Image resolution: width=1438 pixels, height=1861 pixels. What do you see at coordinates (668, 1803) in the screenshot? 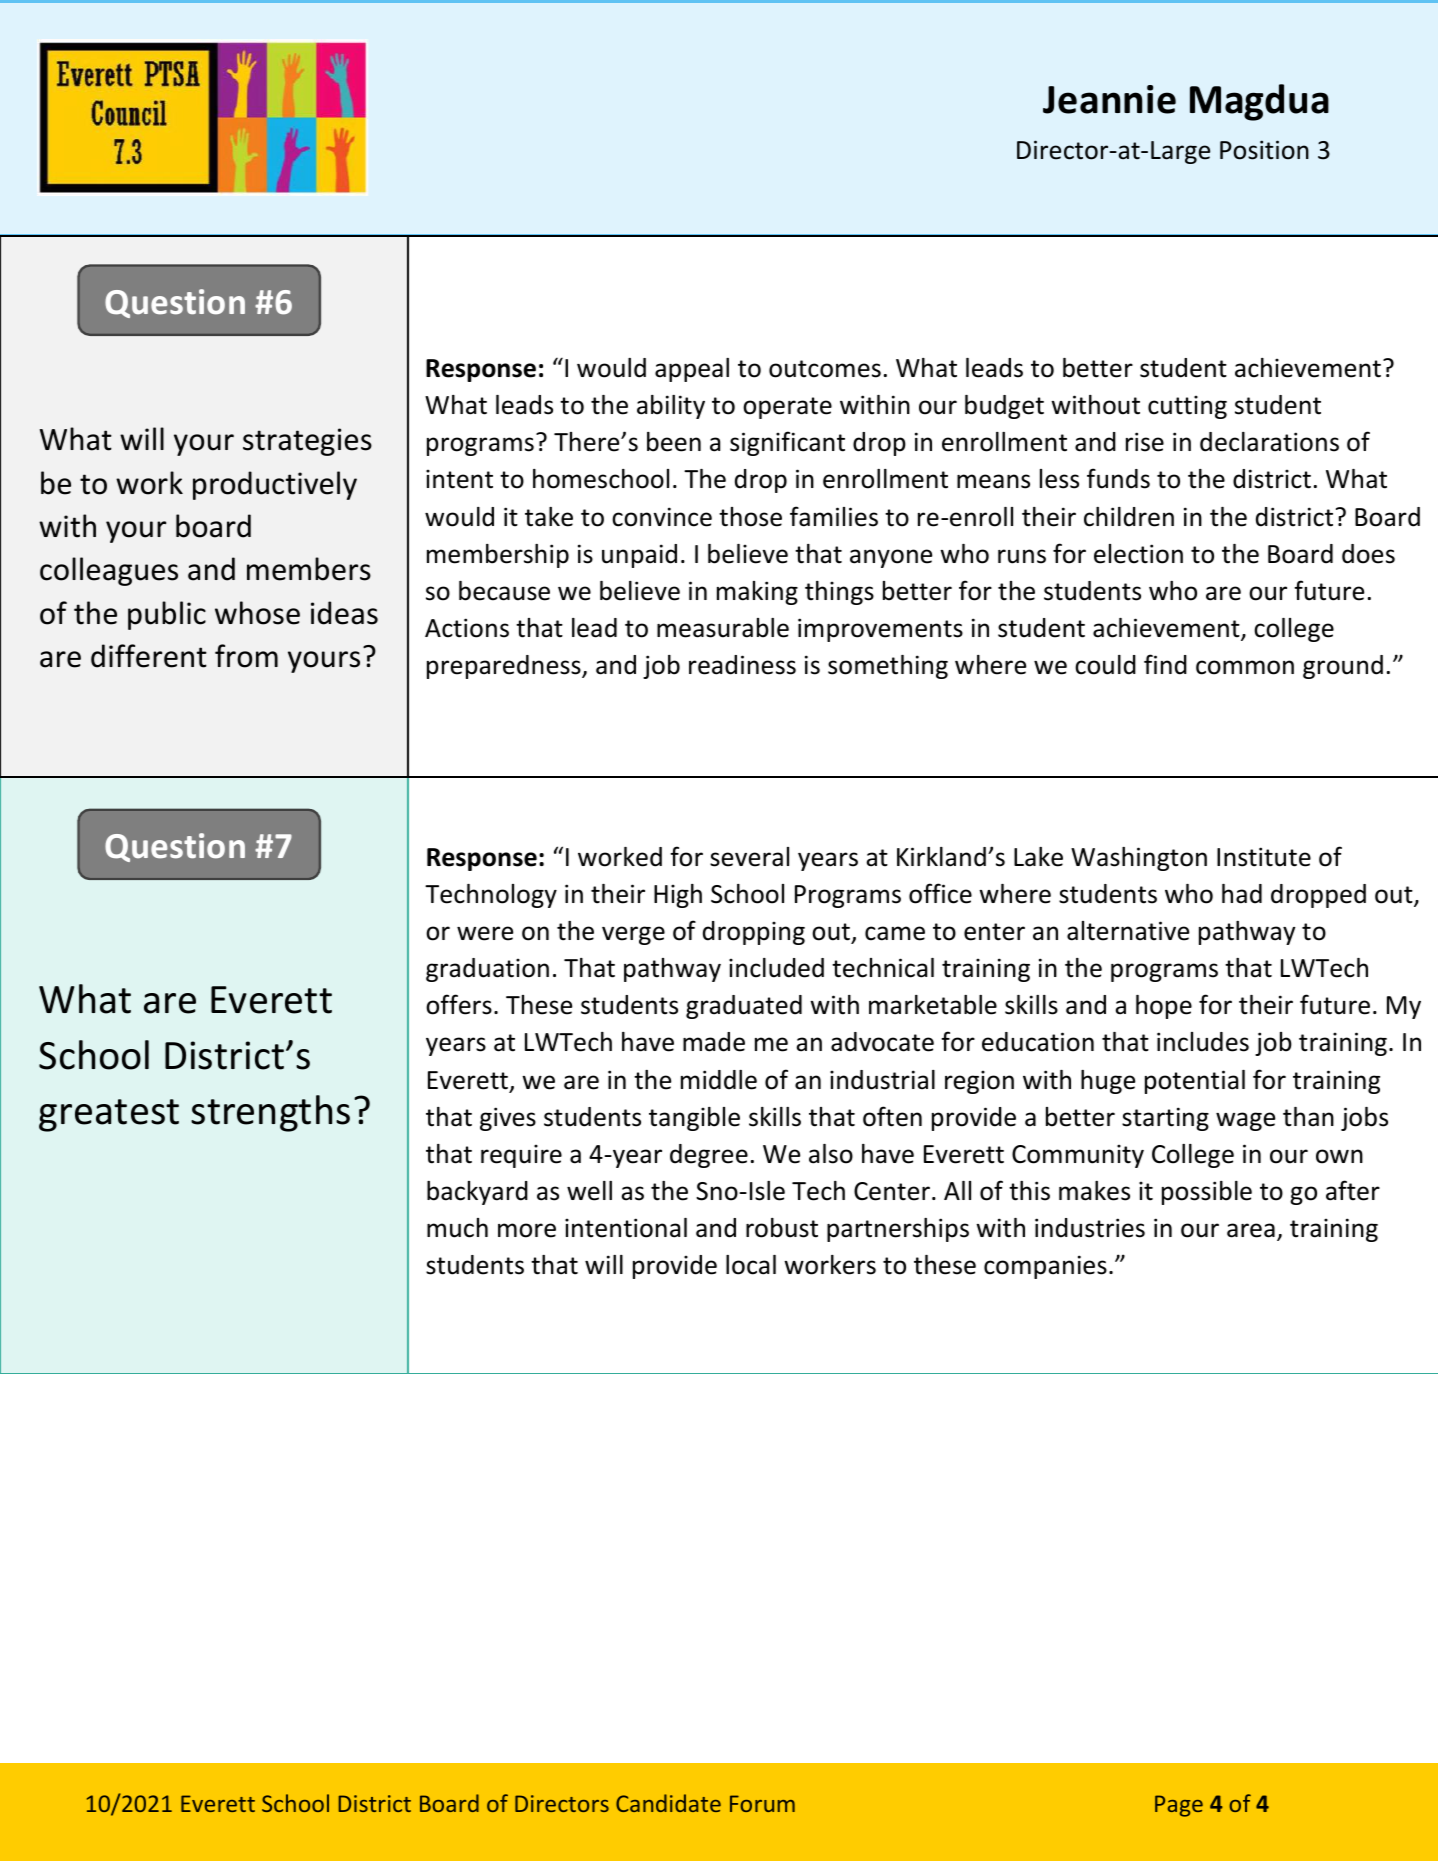
I see `Candidate` at bounding box center [668, 1803].
